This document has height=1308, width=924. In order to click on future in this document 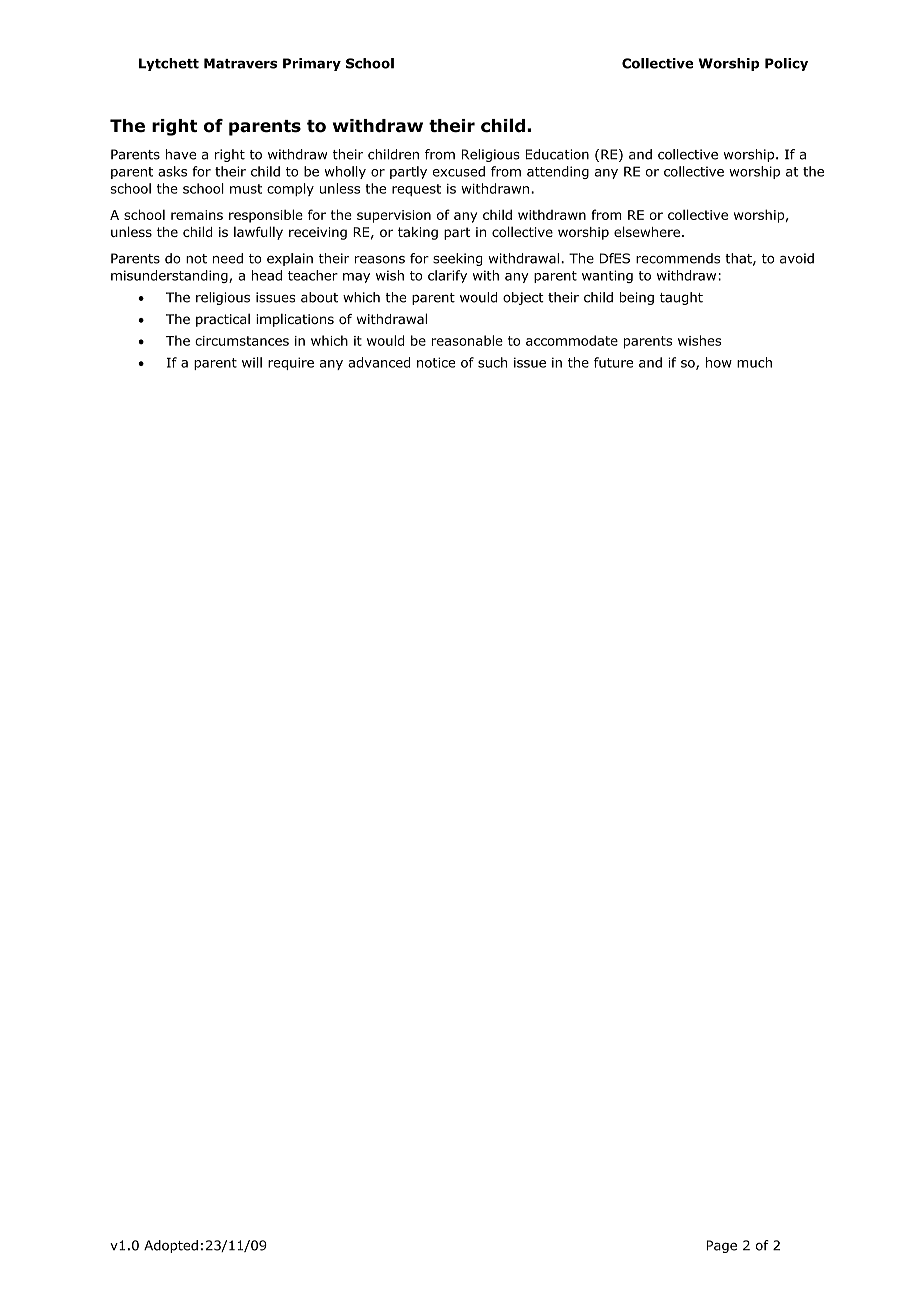, I will do `click(613, 362)`.
